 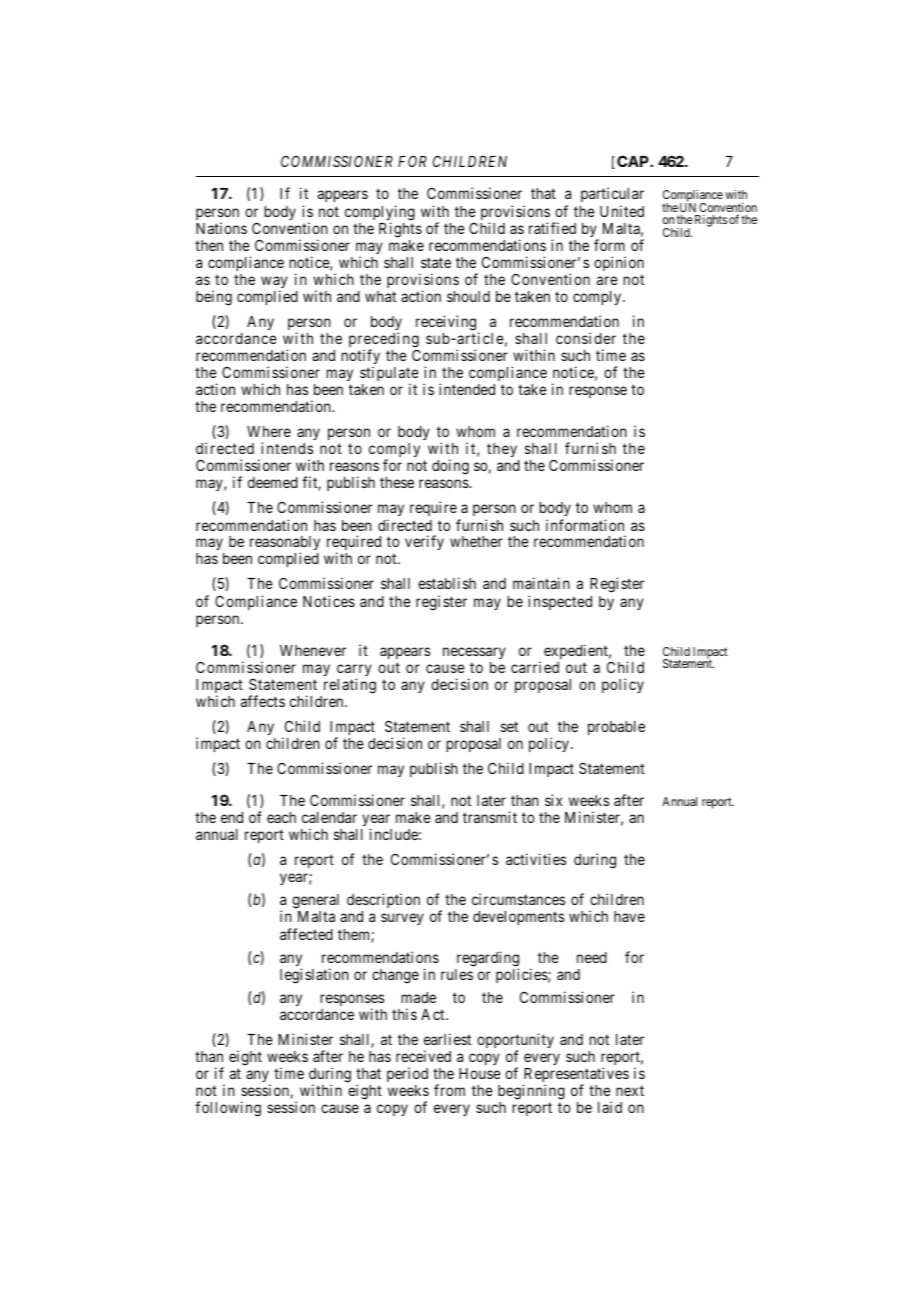 What do you see at coordinates (228, 1109) in the image?
I see `following` at bounding box center [228, 1109].
